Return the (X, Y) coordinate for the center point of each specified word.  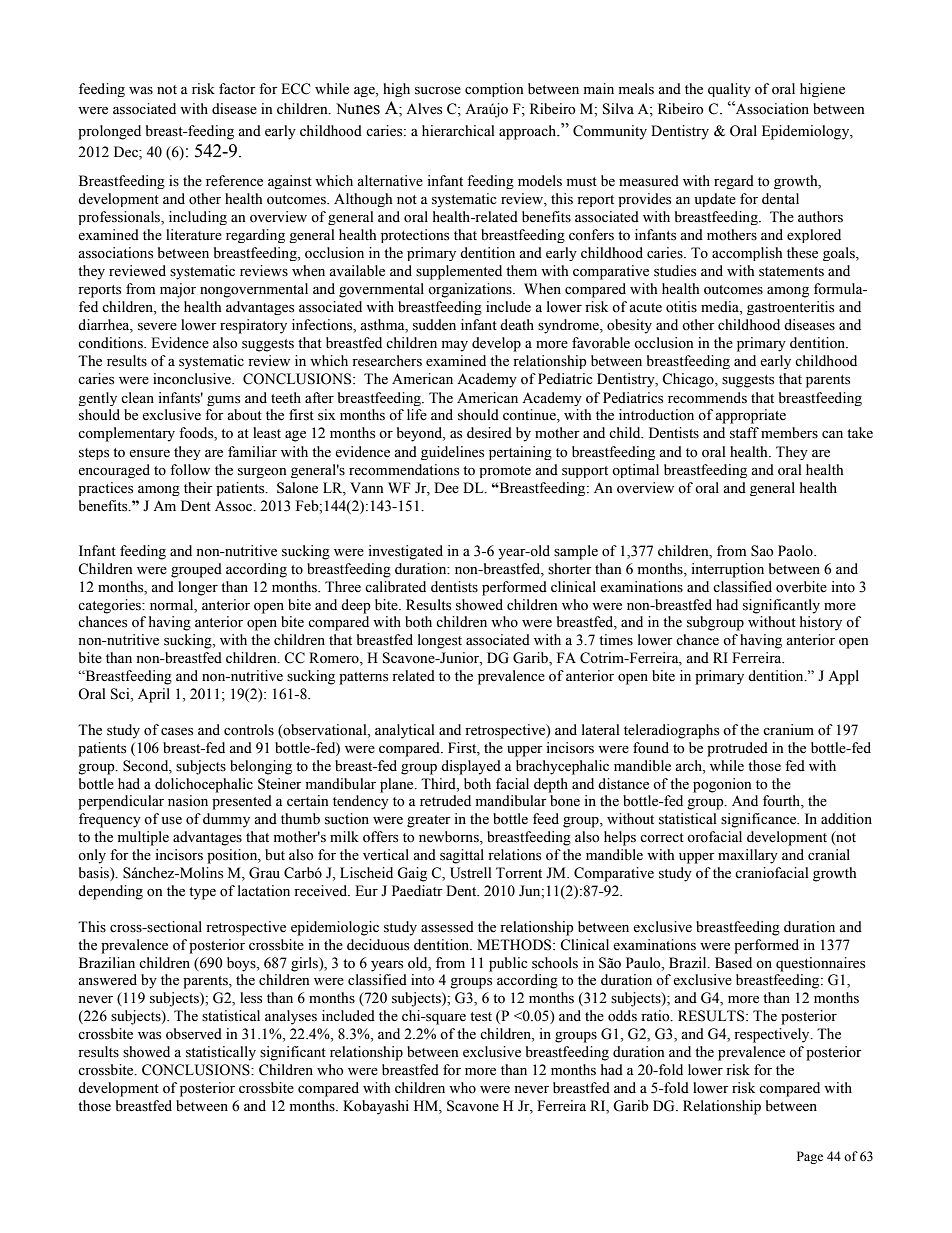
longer (198, 588)
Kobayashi (376, 1107)
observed (194, 1034)
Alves (424, 109)
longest (440, 641)
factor (237, 89)
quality (729, 90)
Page (810, 1157)
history (821, 623)
